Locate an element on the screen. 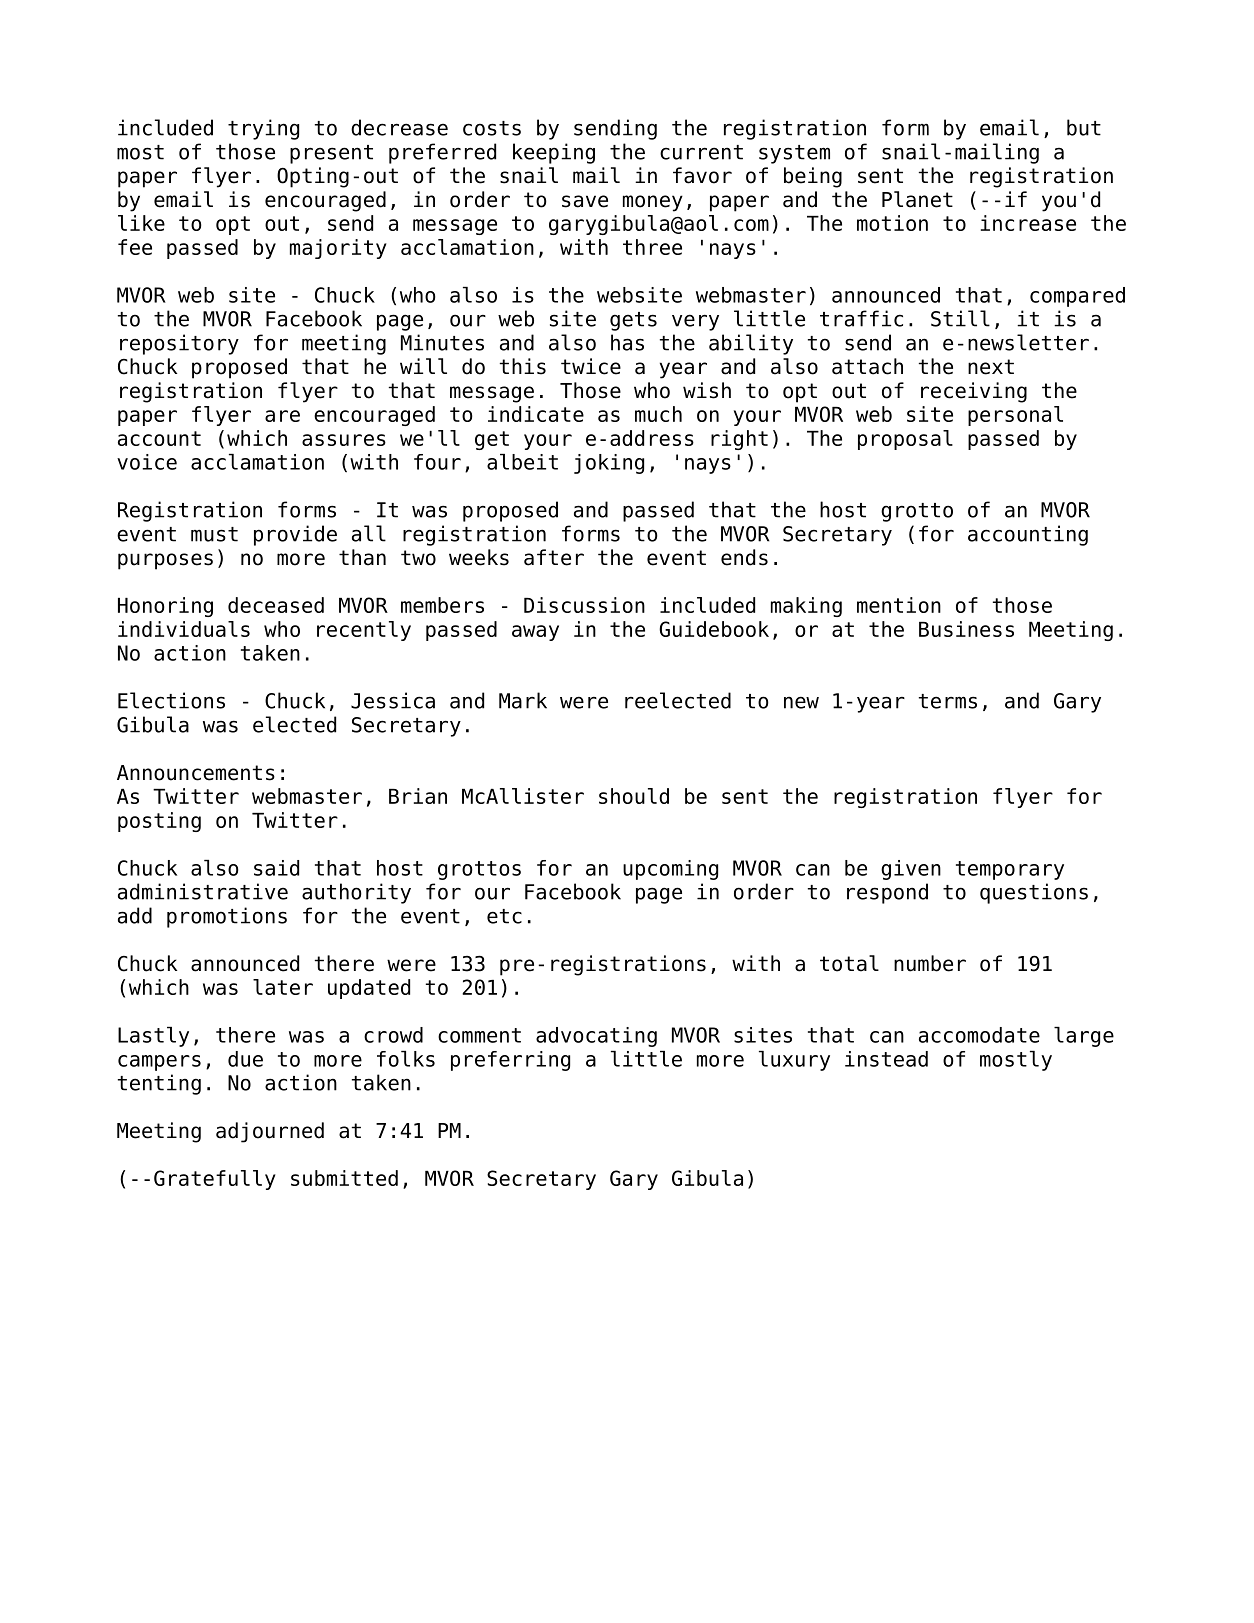  must is located at coordinates (214, 534).
